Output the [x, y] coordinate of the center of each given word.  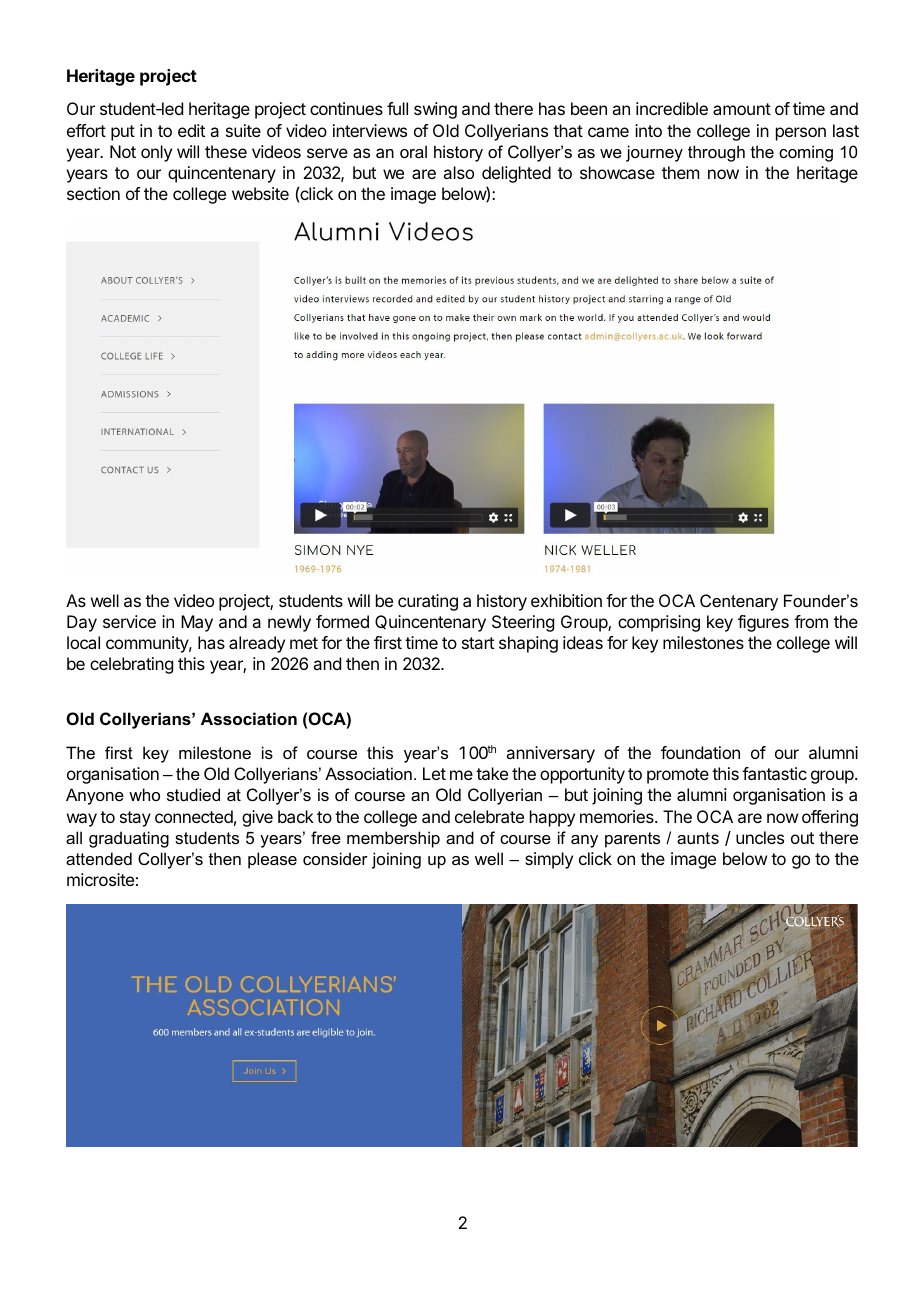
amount [742, 109]
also [458, 172]
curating [428, 602]
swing [435, 110]
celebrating [131, 665]
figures [763, 623]
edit [191, 130]
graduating [129, 839]
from [811, 621]
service [129, 621]
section [93, 193]
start [478, 643]
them [680, 172]
